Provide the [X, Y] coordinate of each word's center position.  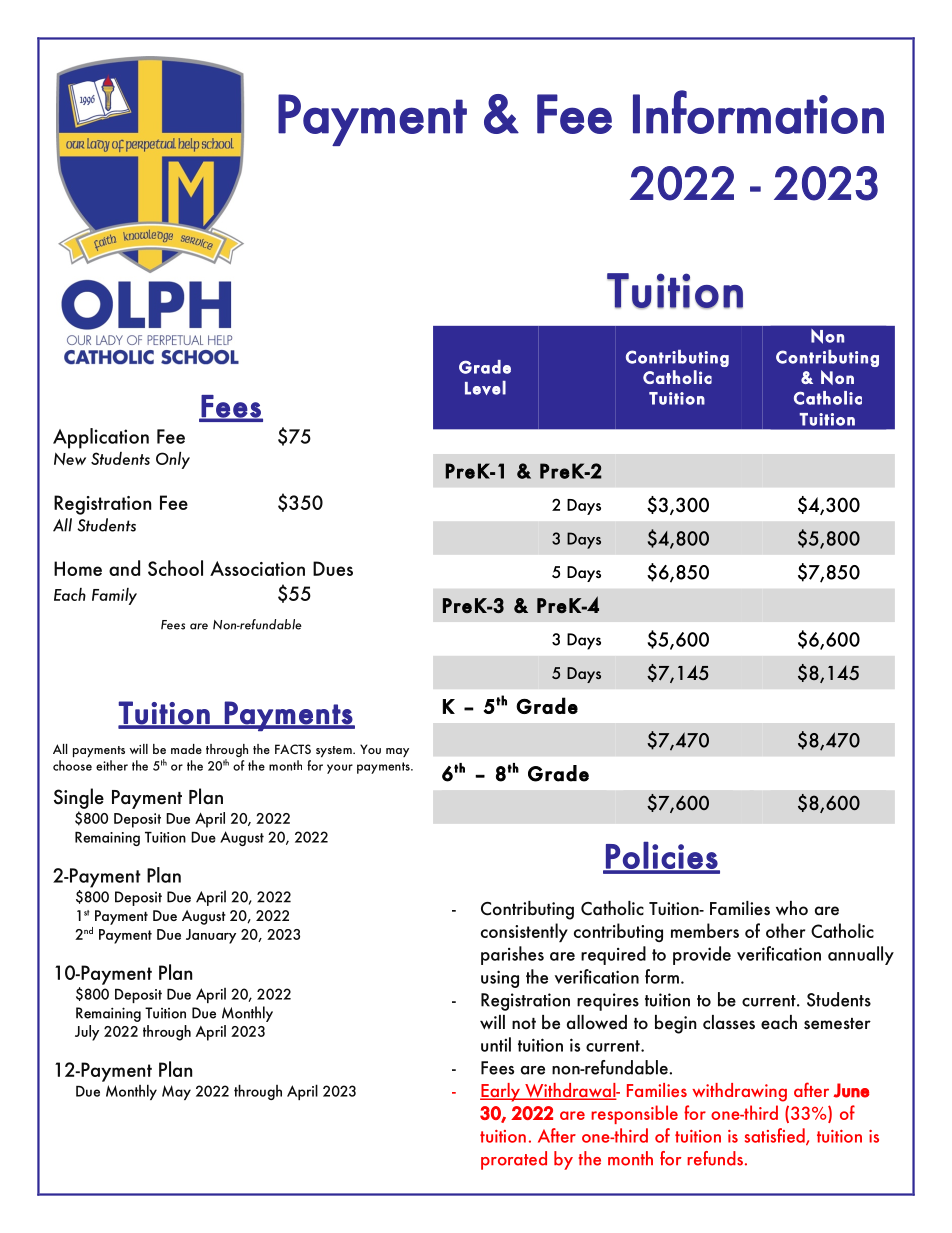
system [335, 751]
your [340, 769]
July [87, 1033]
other [786, 930]
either [112, 765]
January [211, 936]
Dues [333, 568]
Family [114, 596]
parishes [512, 955]
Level [485, 388]
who [792, 908]
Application [101, 438]
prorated [514, 1160]
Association [257, 568]
